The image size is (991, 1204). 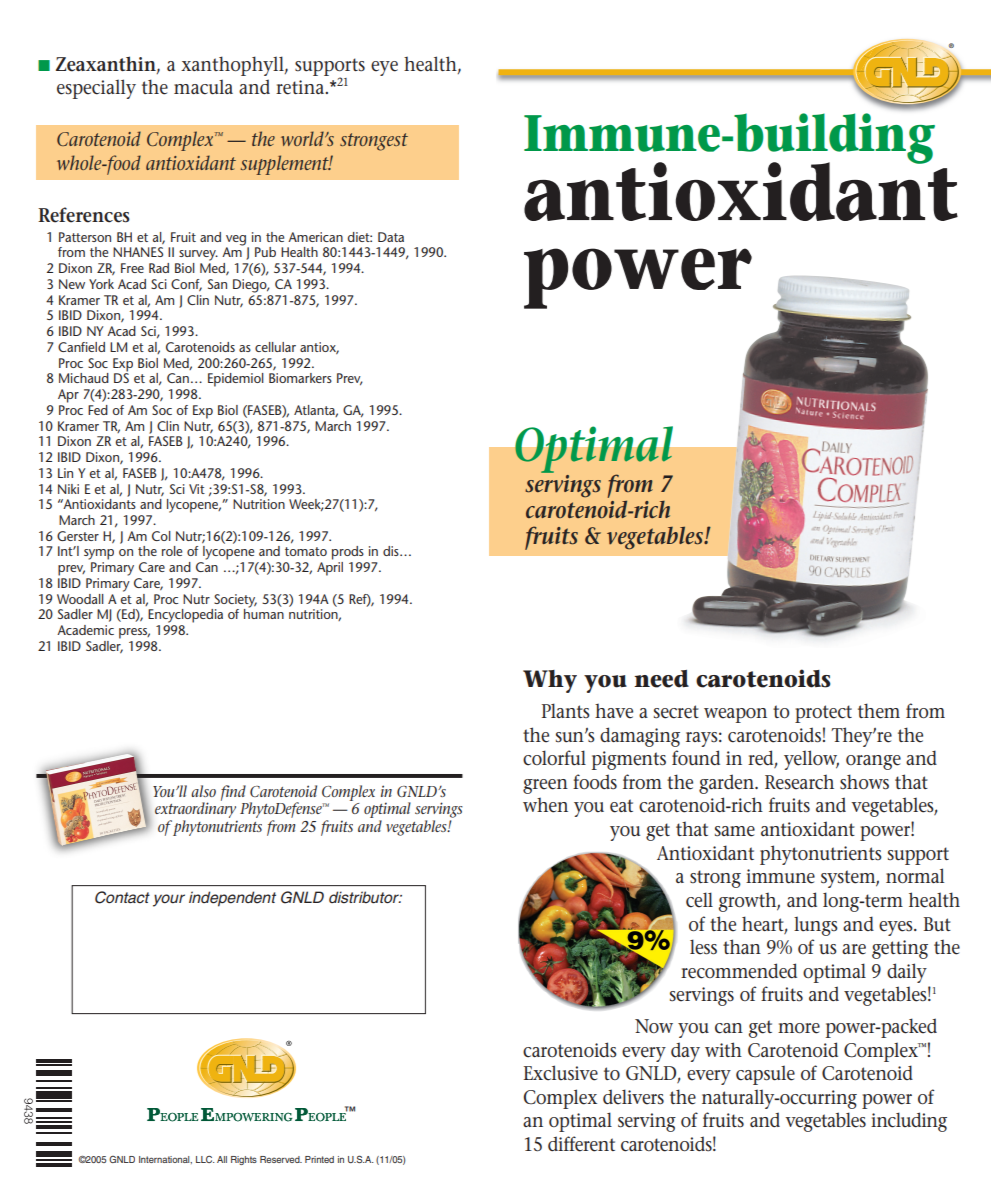 I want to click on your, so click(x=169, y=900).
